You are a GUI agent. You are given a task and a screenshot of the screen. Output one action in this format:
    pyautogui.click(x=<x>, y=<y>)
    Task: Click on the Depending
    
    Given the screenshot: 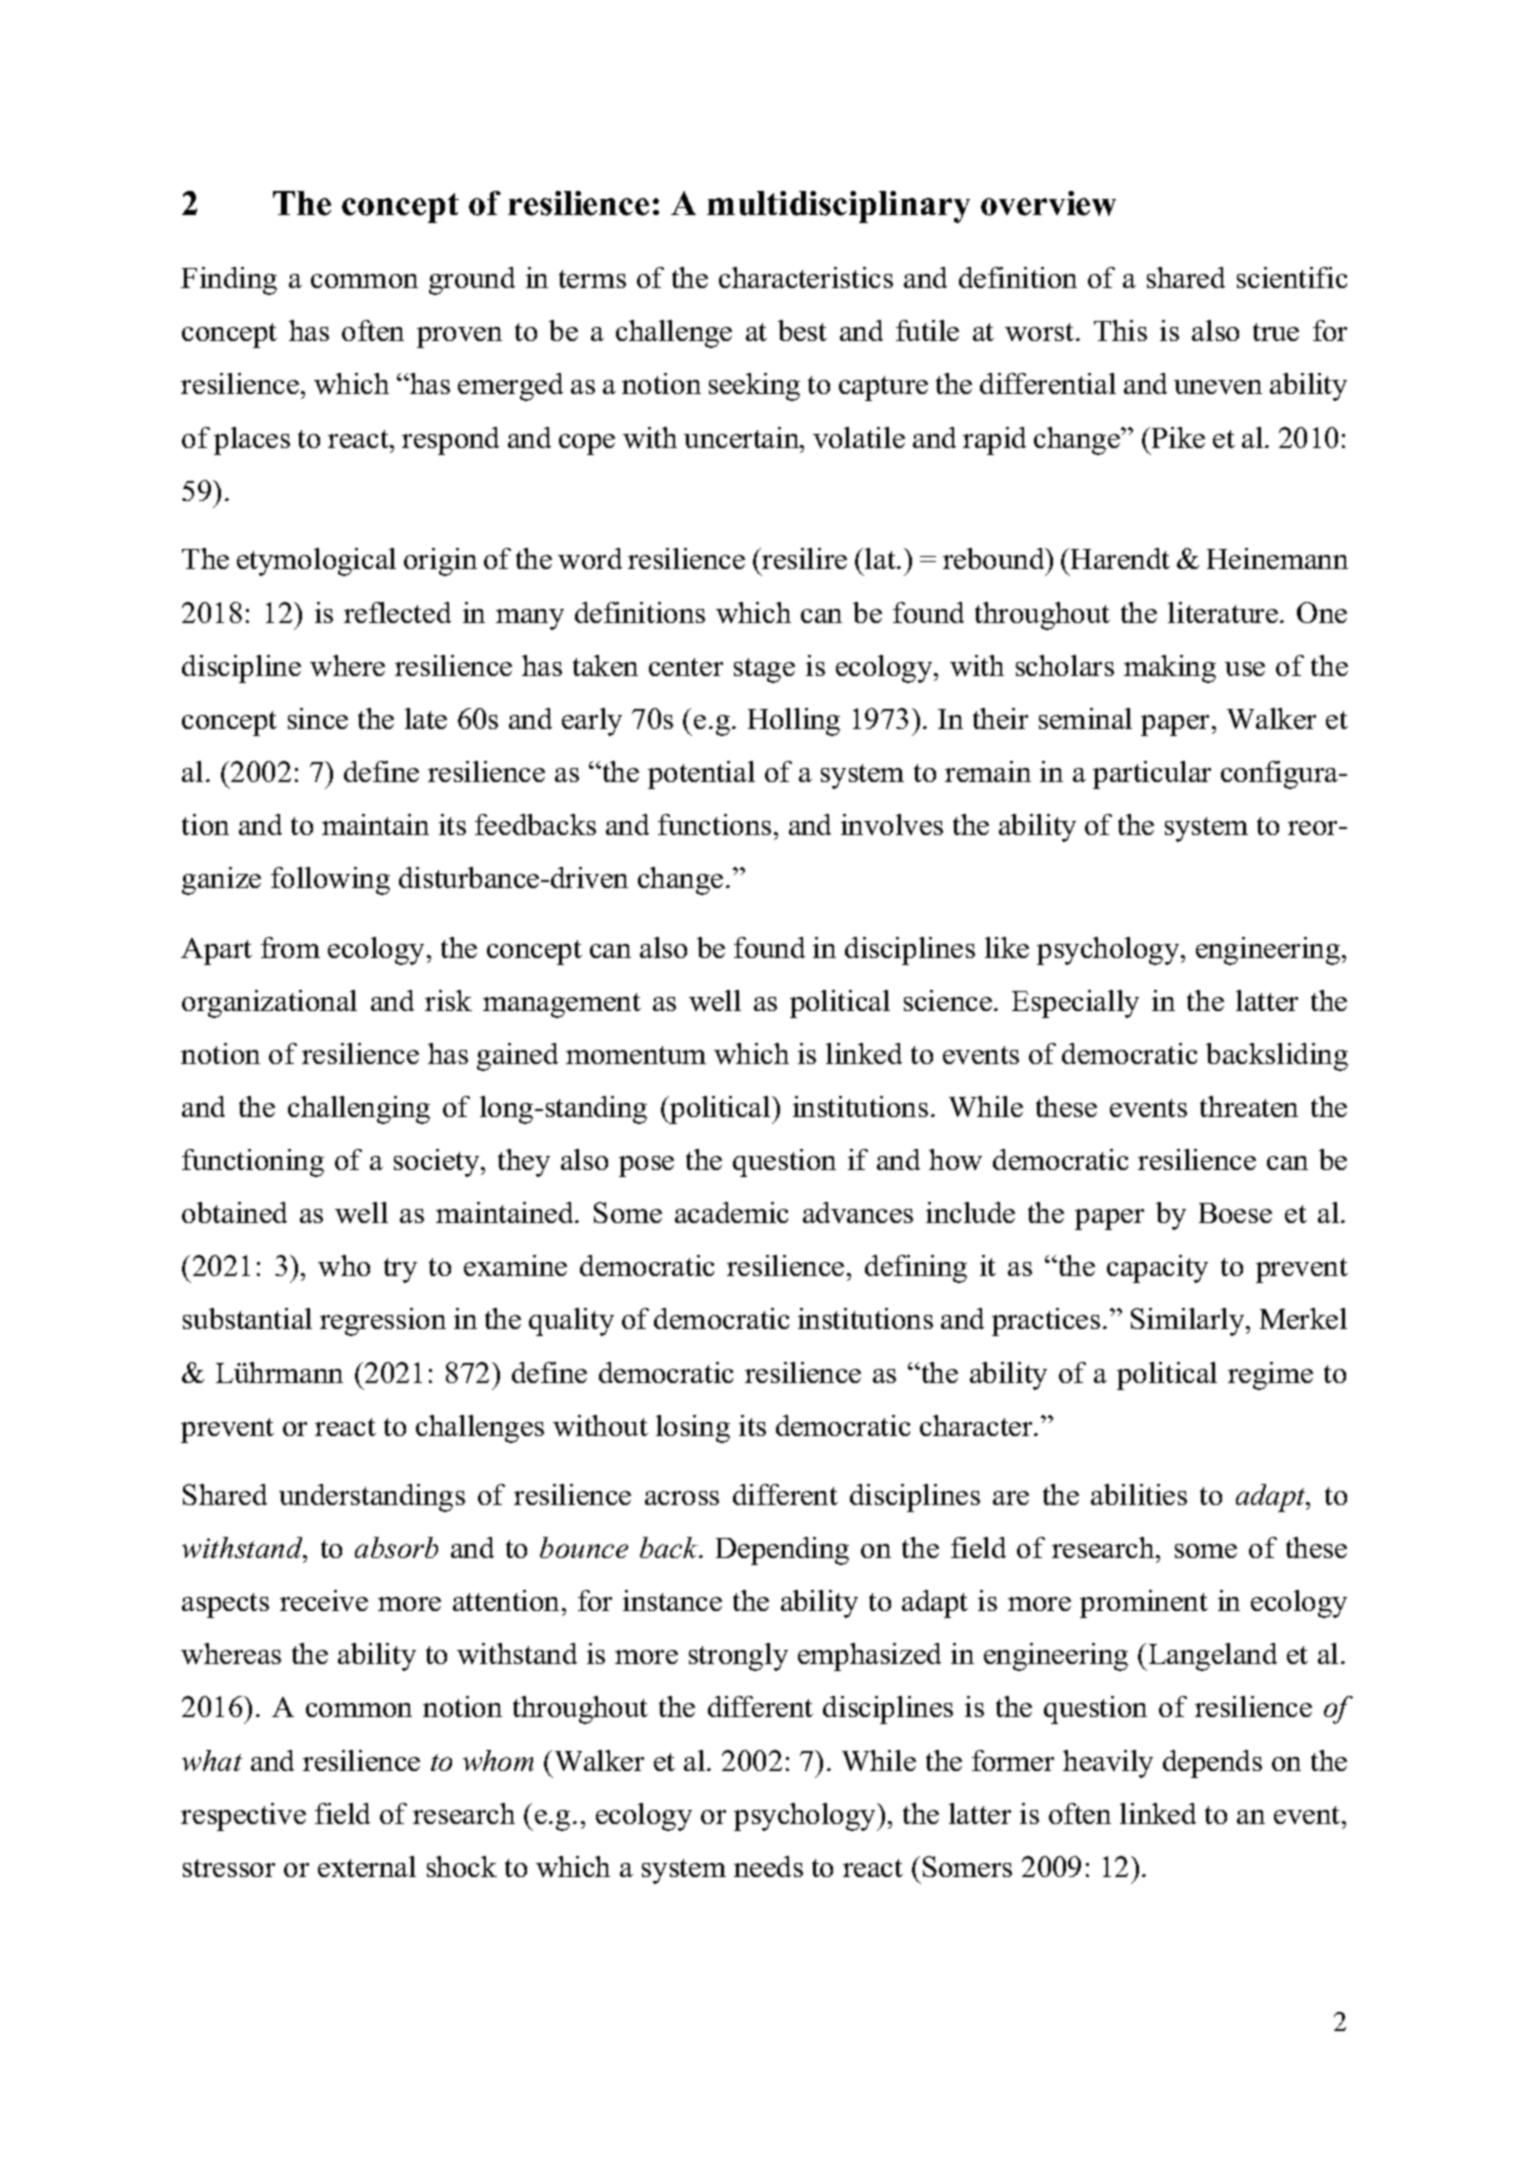 What is the action you would take?
    pyautogui.click(x=782, y=1551)
